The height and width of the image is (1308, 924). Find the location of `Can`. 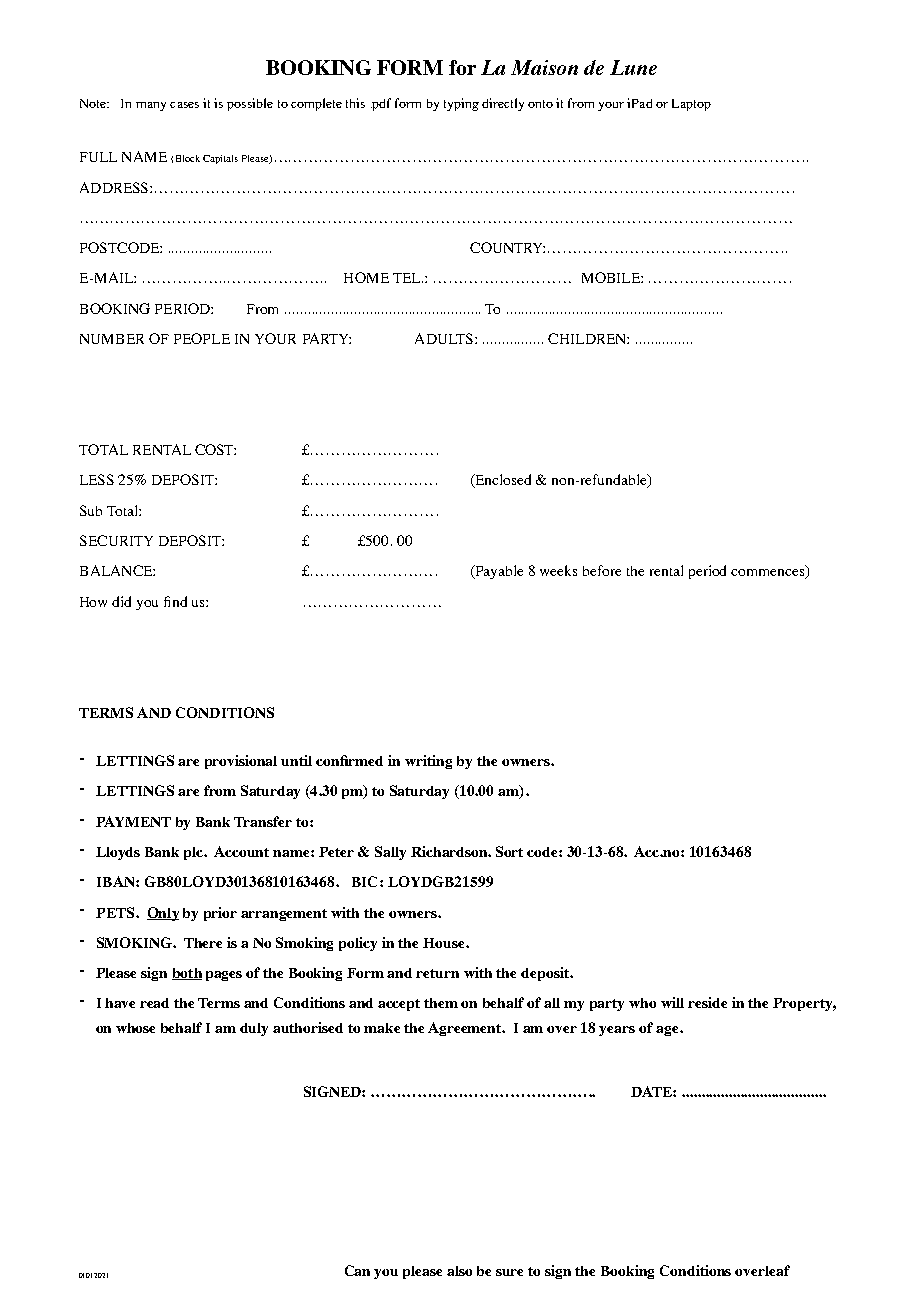

Can is located at coordinates (357, 1270).
